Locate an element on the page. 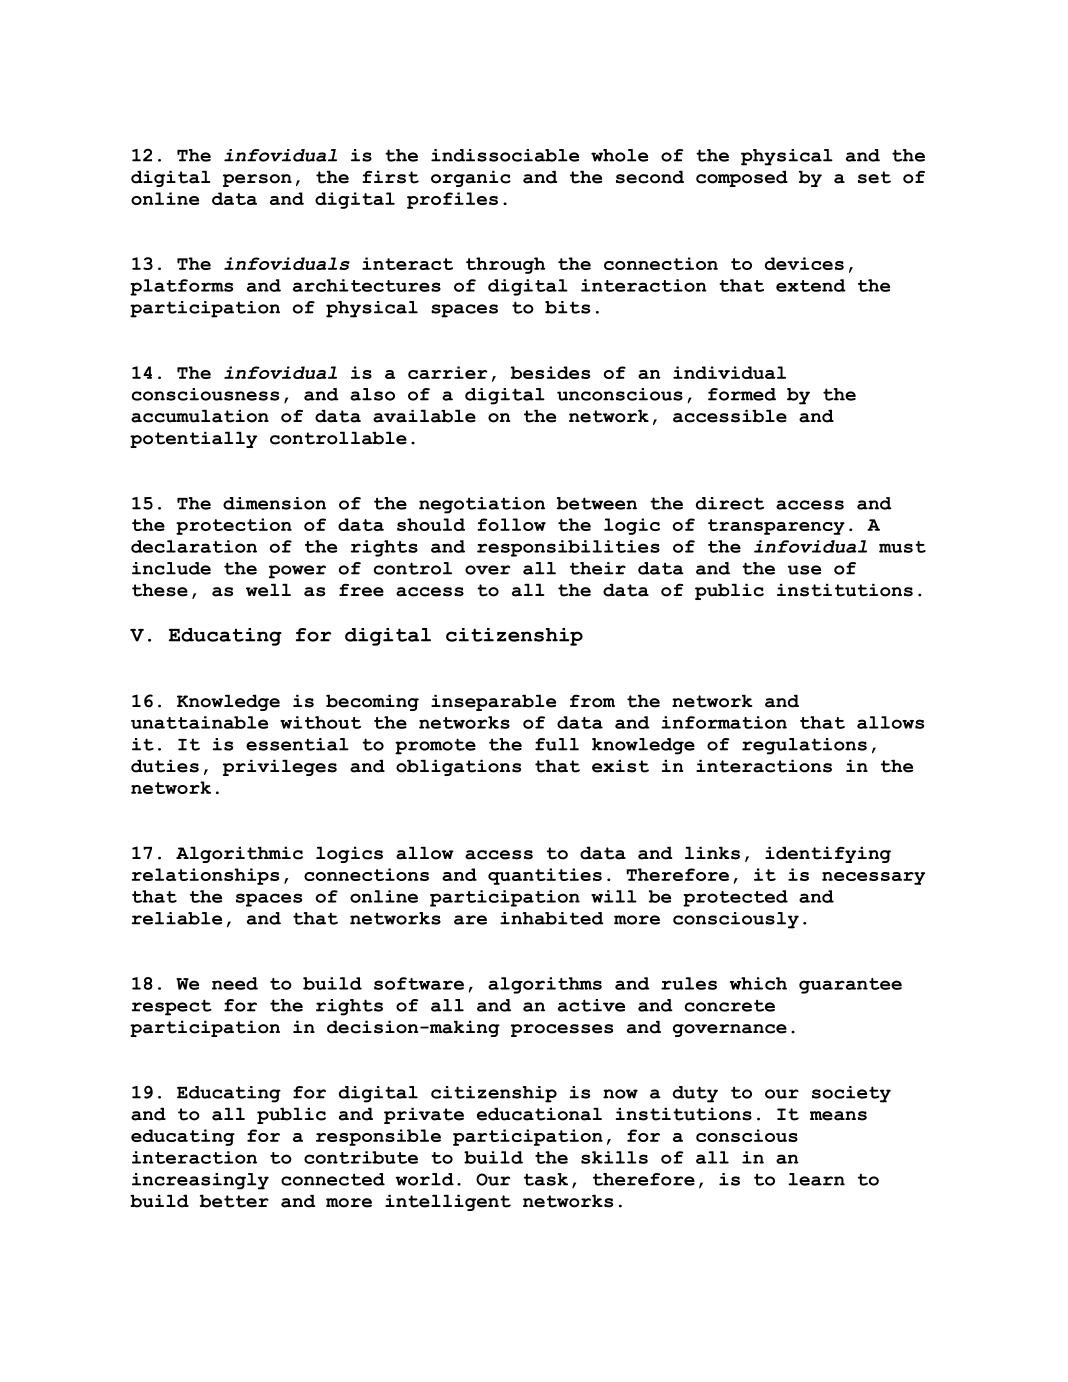 The image size is (1068, 1382). organic is located at coordinates (471, 178).
